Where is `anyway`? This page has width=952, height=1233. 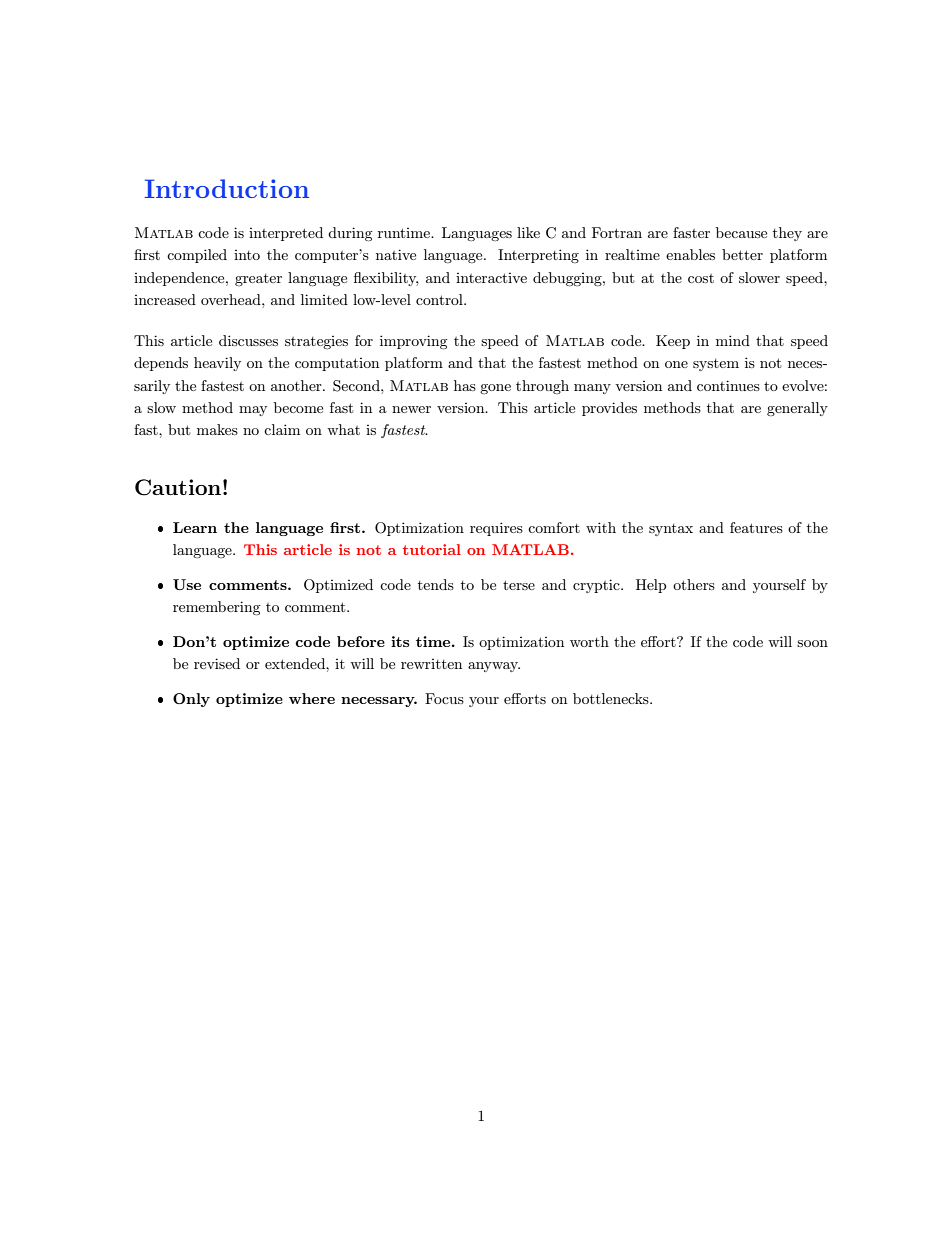
anyway is located at coordinates (494, 667).
